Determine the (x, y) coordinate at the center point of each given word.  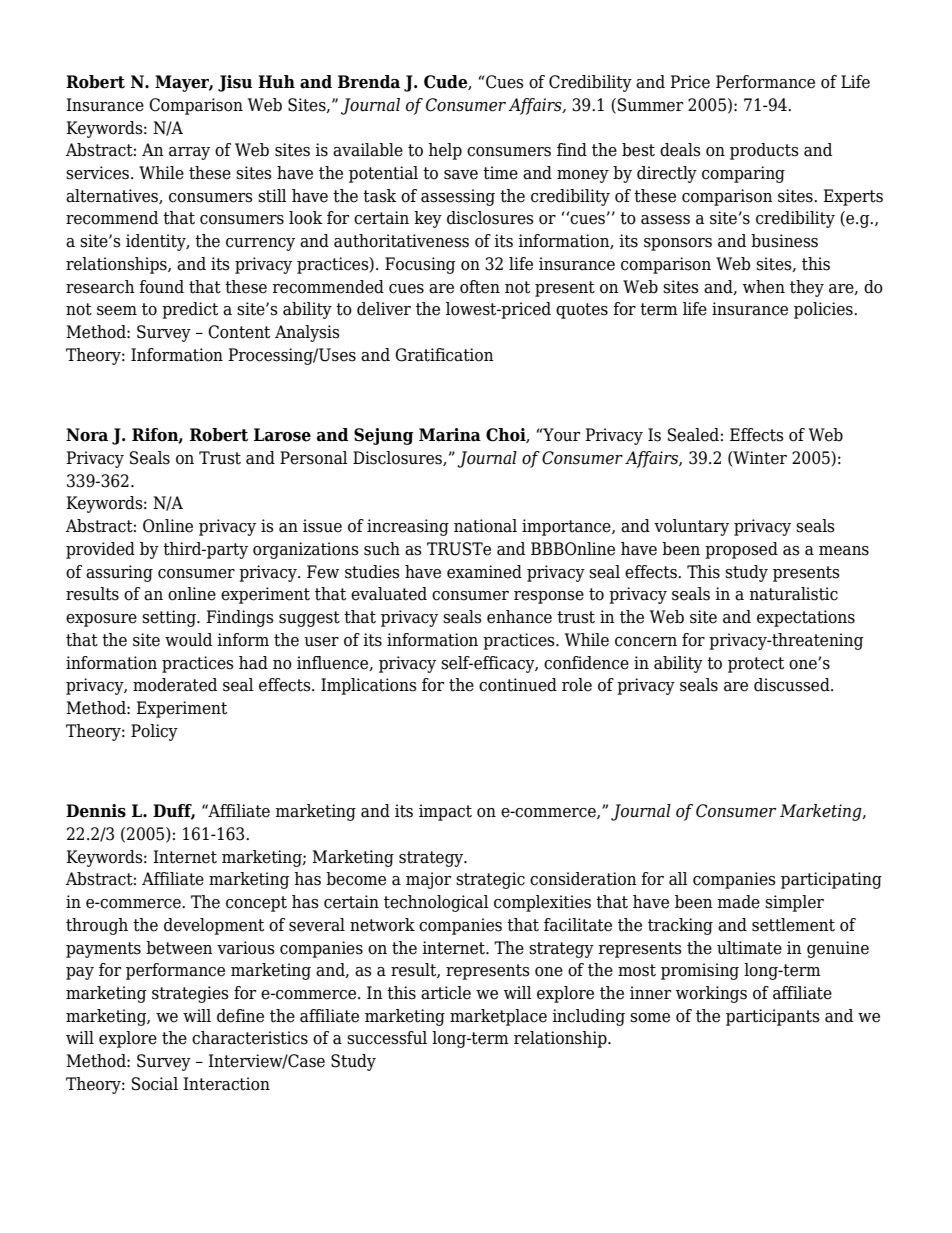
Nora (87, 435)
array (189, 153)
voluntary (691, 527)
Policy (154, 732)
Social (155, 1084)
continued (518, 685)
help (445, 151)
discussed (793, 685)
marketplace (498, 1017)
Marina (450, 435)
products (764, 151)
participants (773, 1017)
